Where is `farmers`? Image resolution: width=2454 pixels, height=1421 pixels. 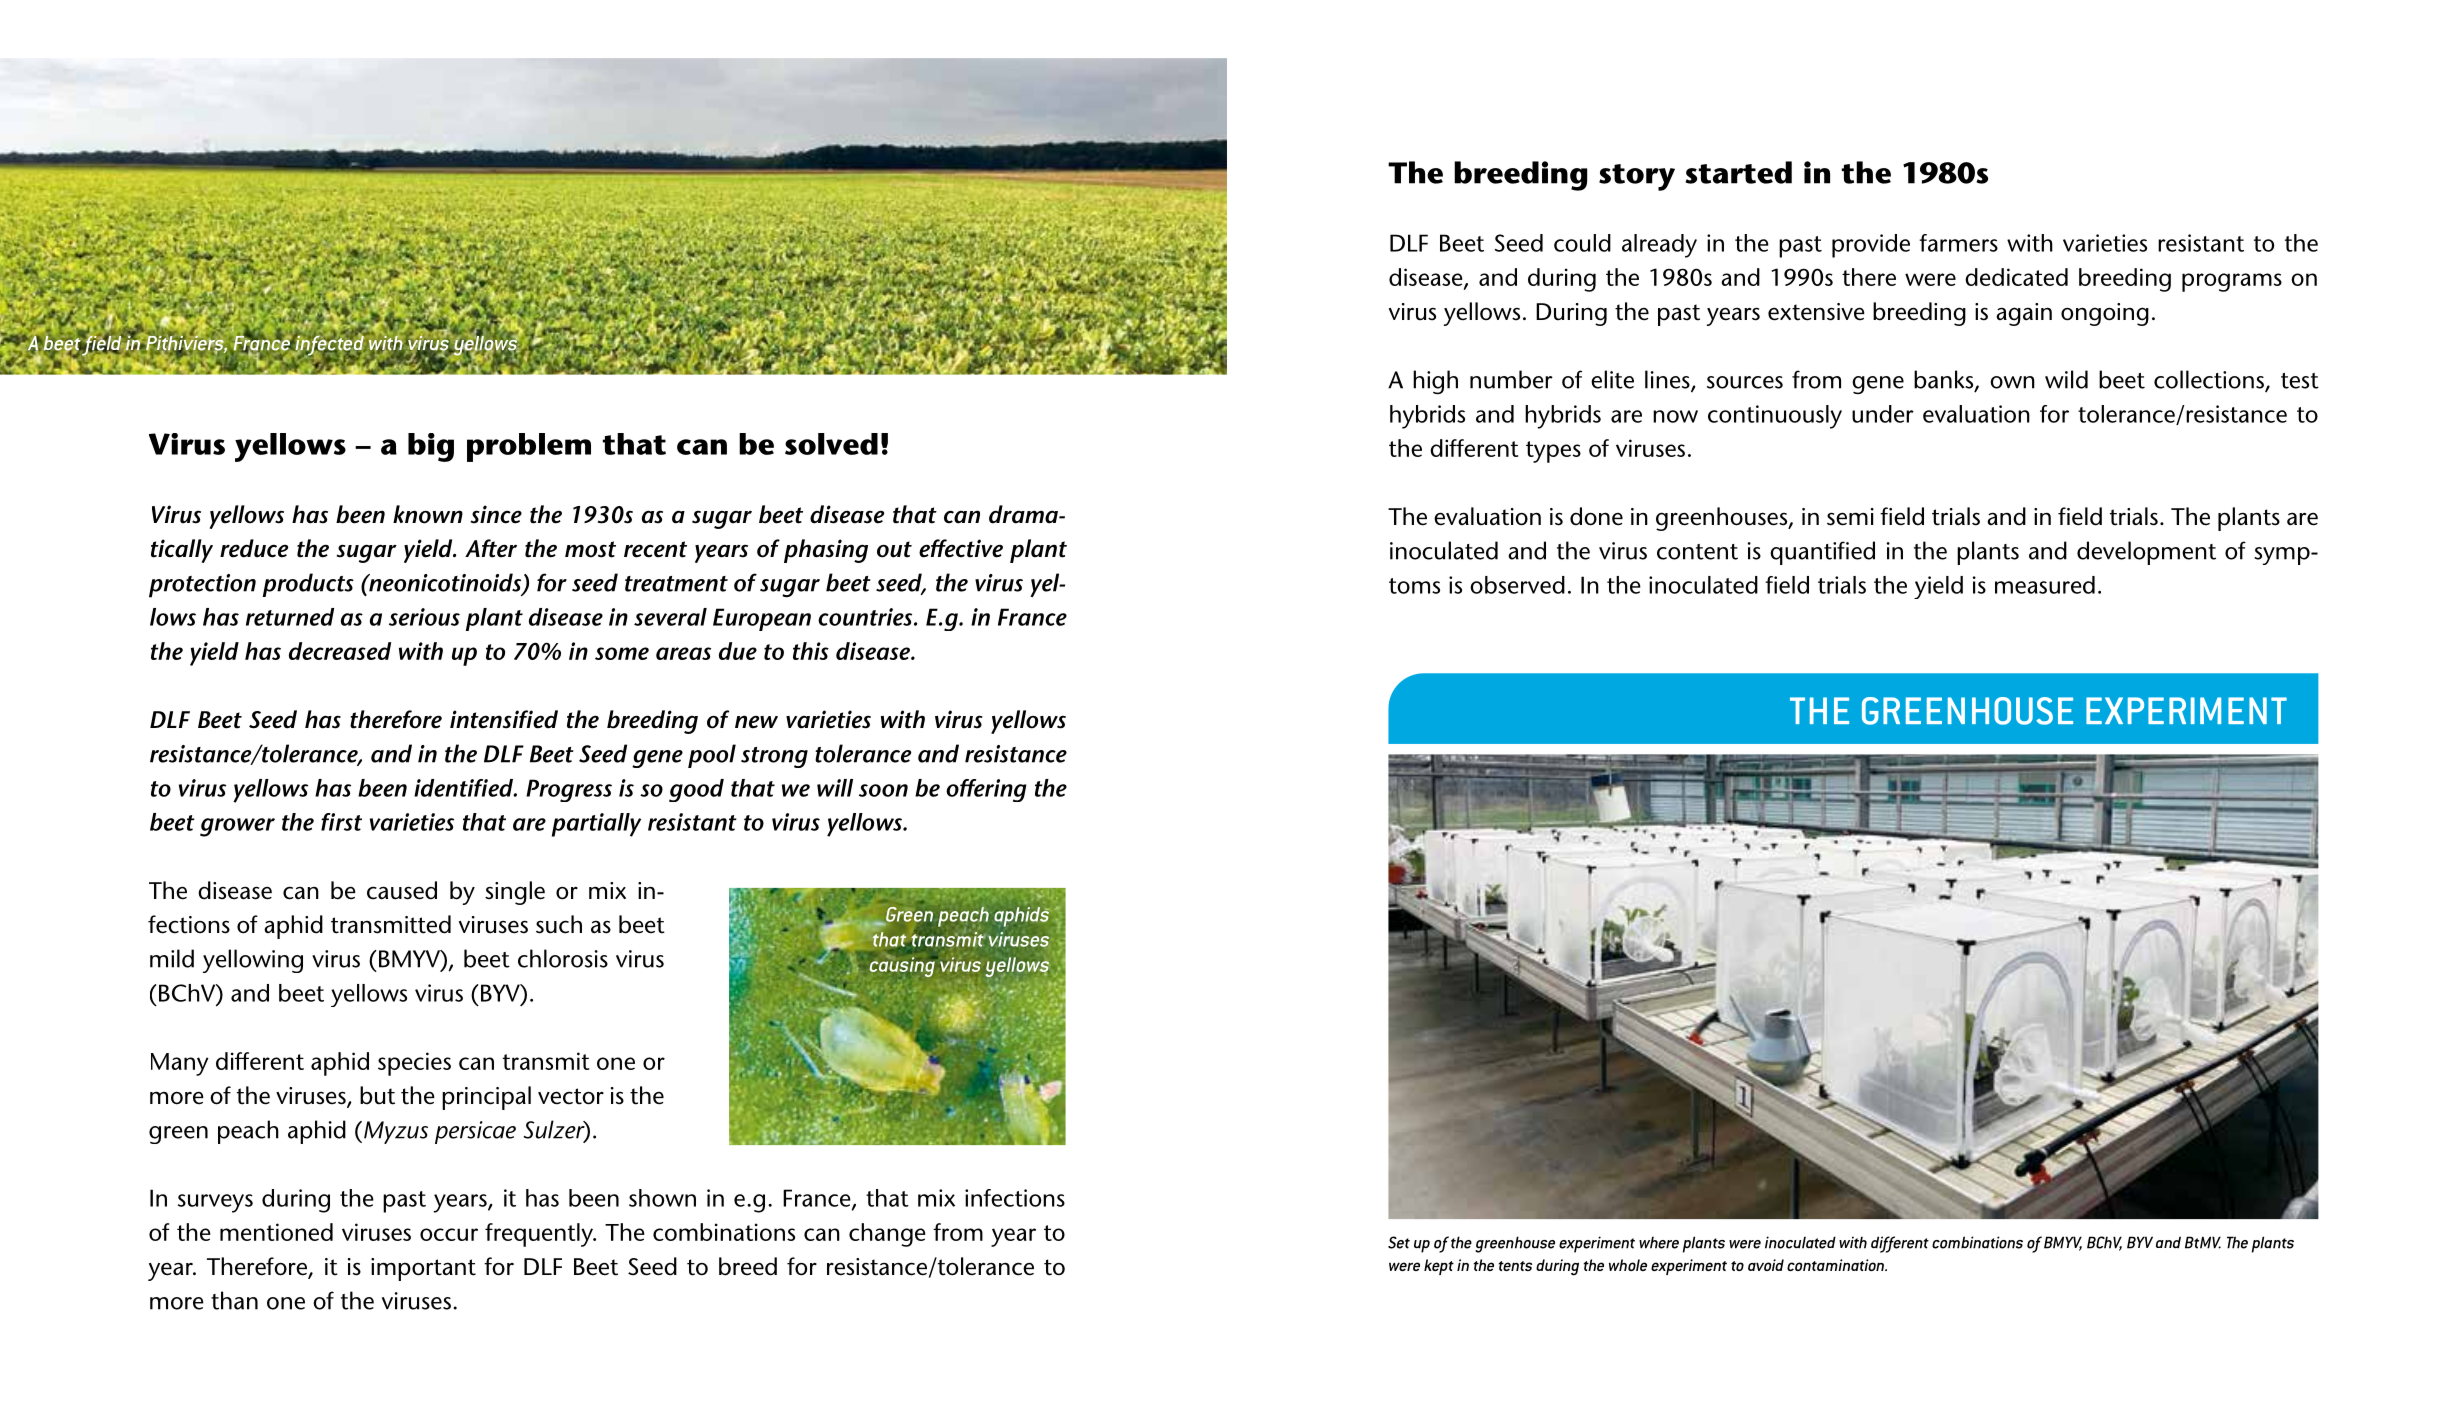
farmers is located at coordinates (1958, 243).
